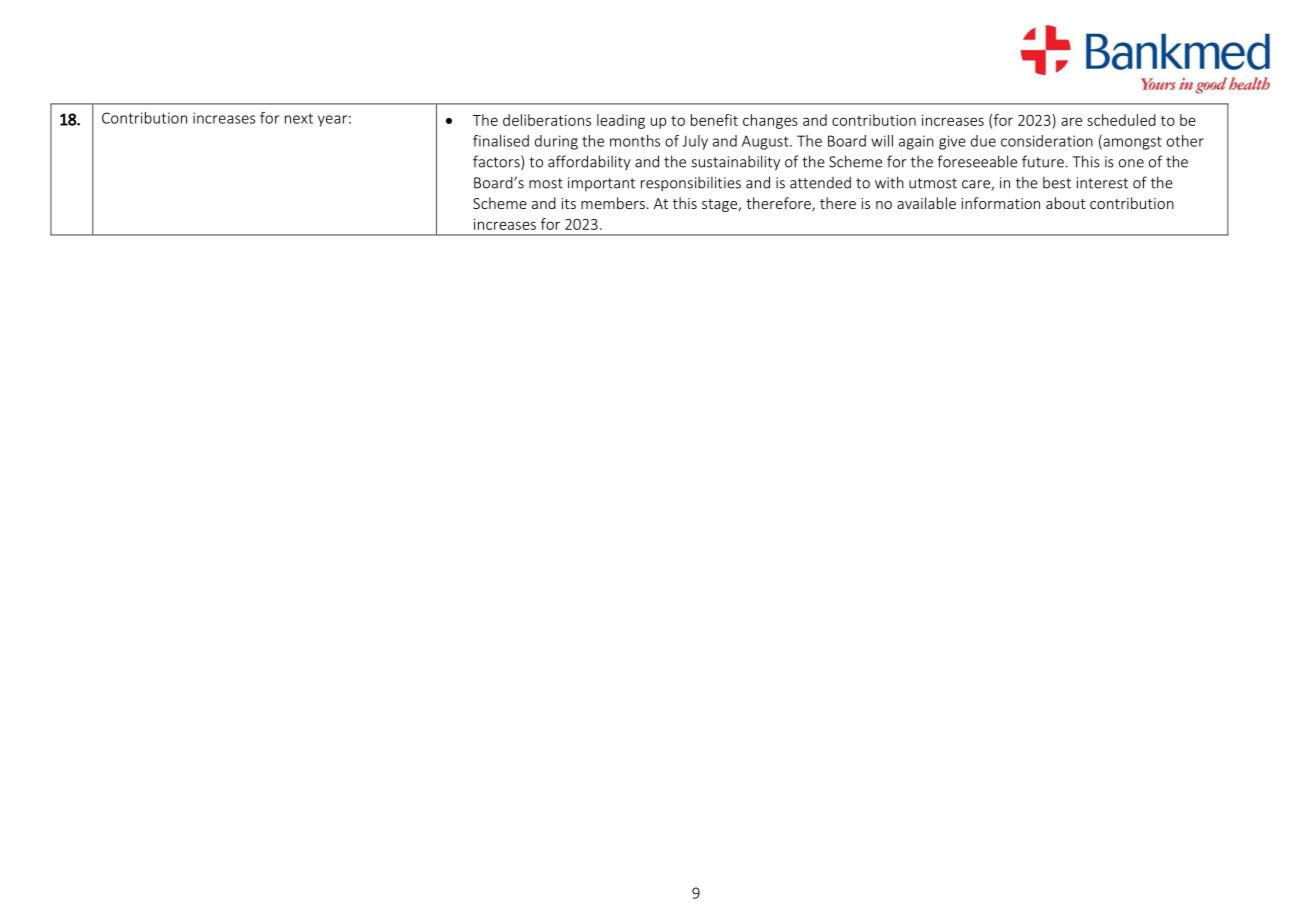 This image has width=1307, height=924. Describe the element at coordinates (1131, 163) in the image. I see `one` at that location.
